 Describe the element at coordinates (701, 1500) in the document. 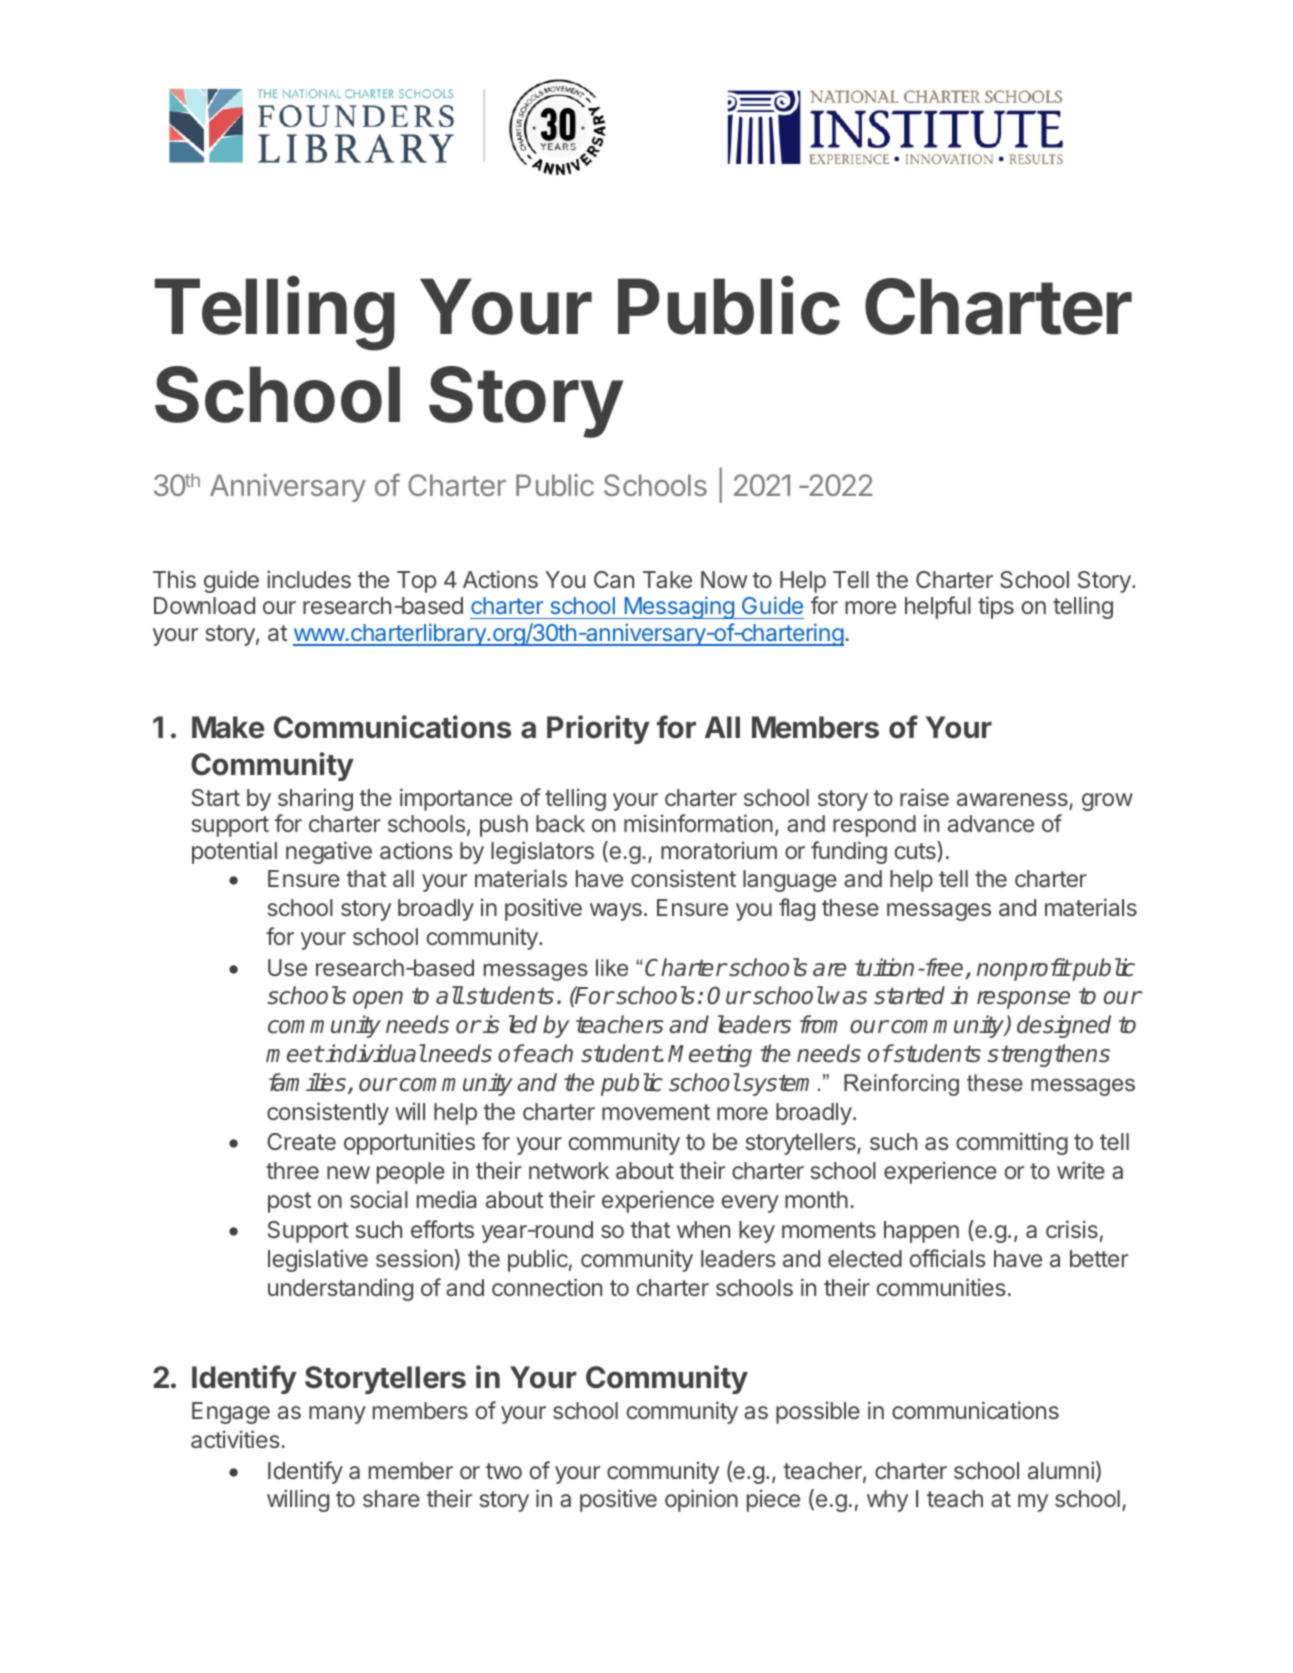

I see `opinion` at that location.
